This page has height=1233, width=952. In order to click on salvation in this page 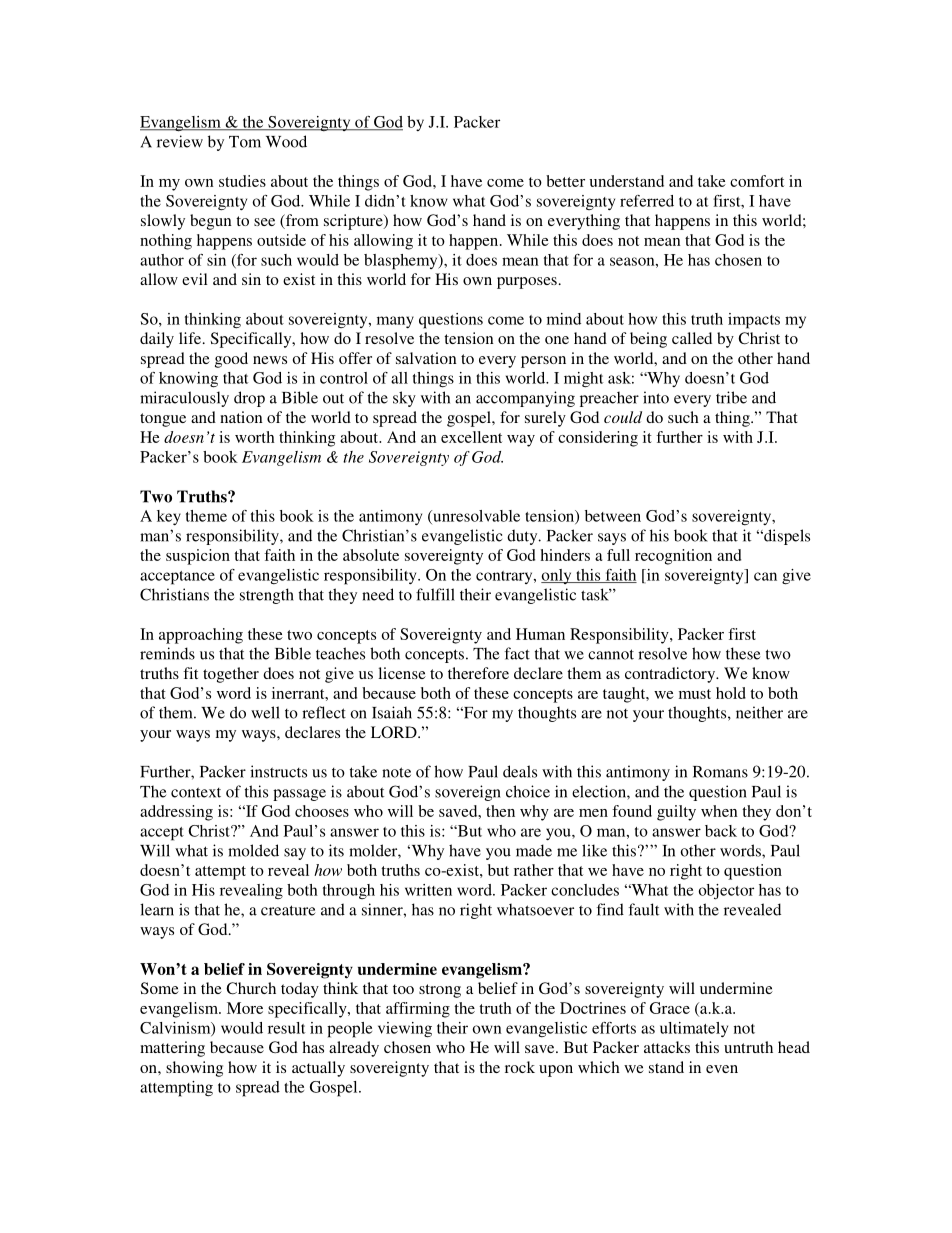, I will do `click(426, 358)`.
